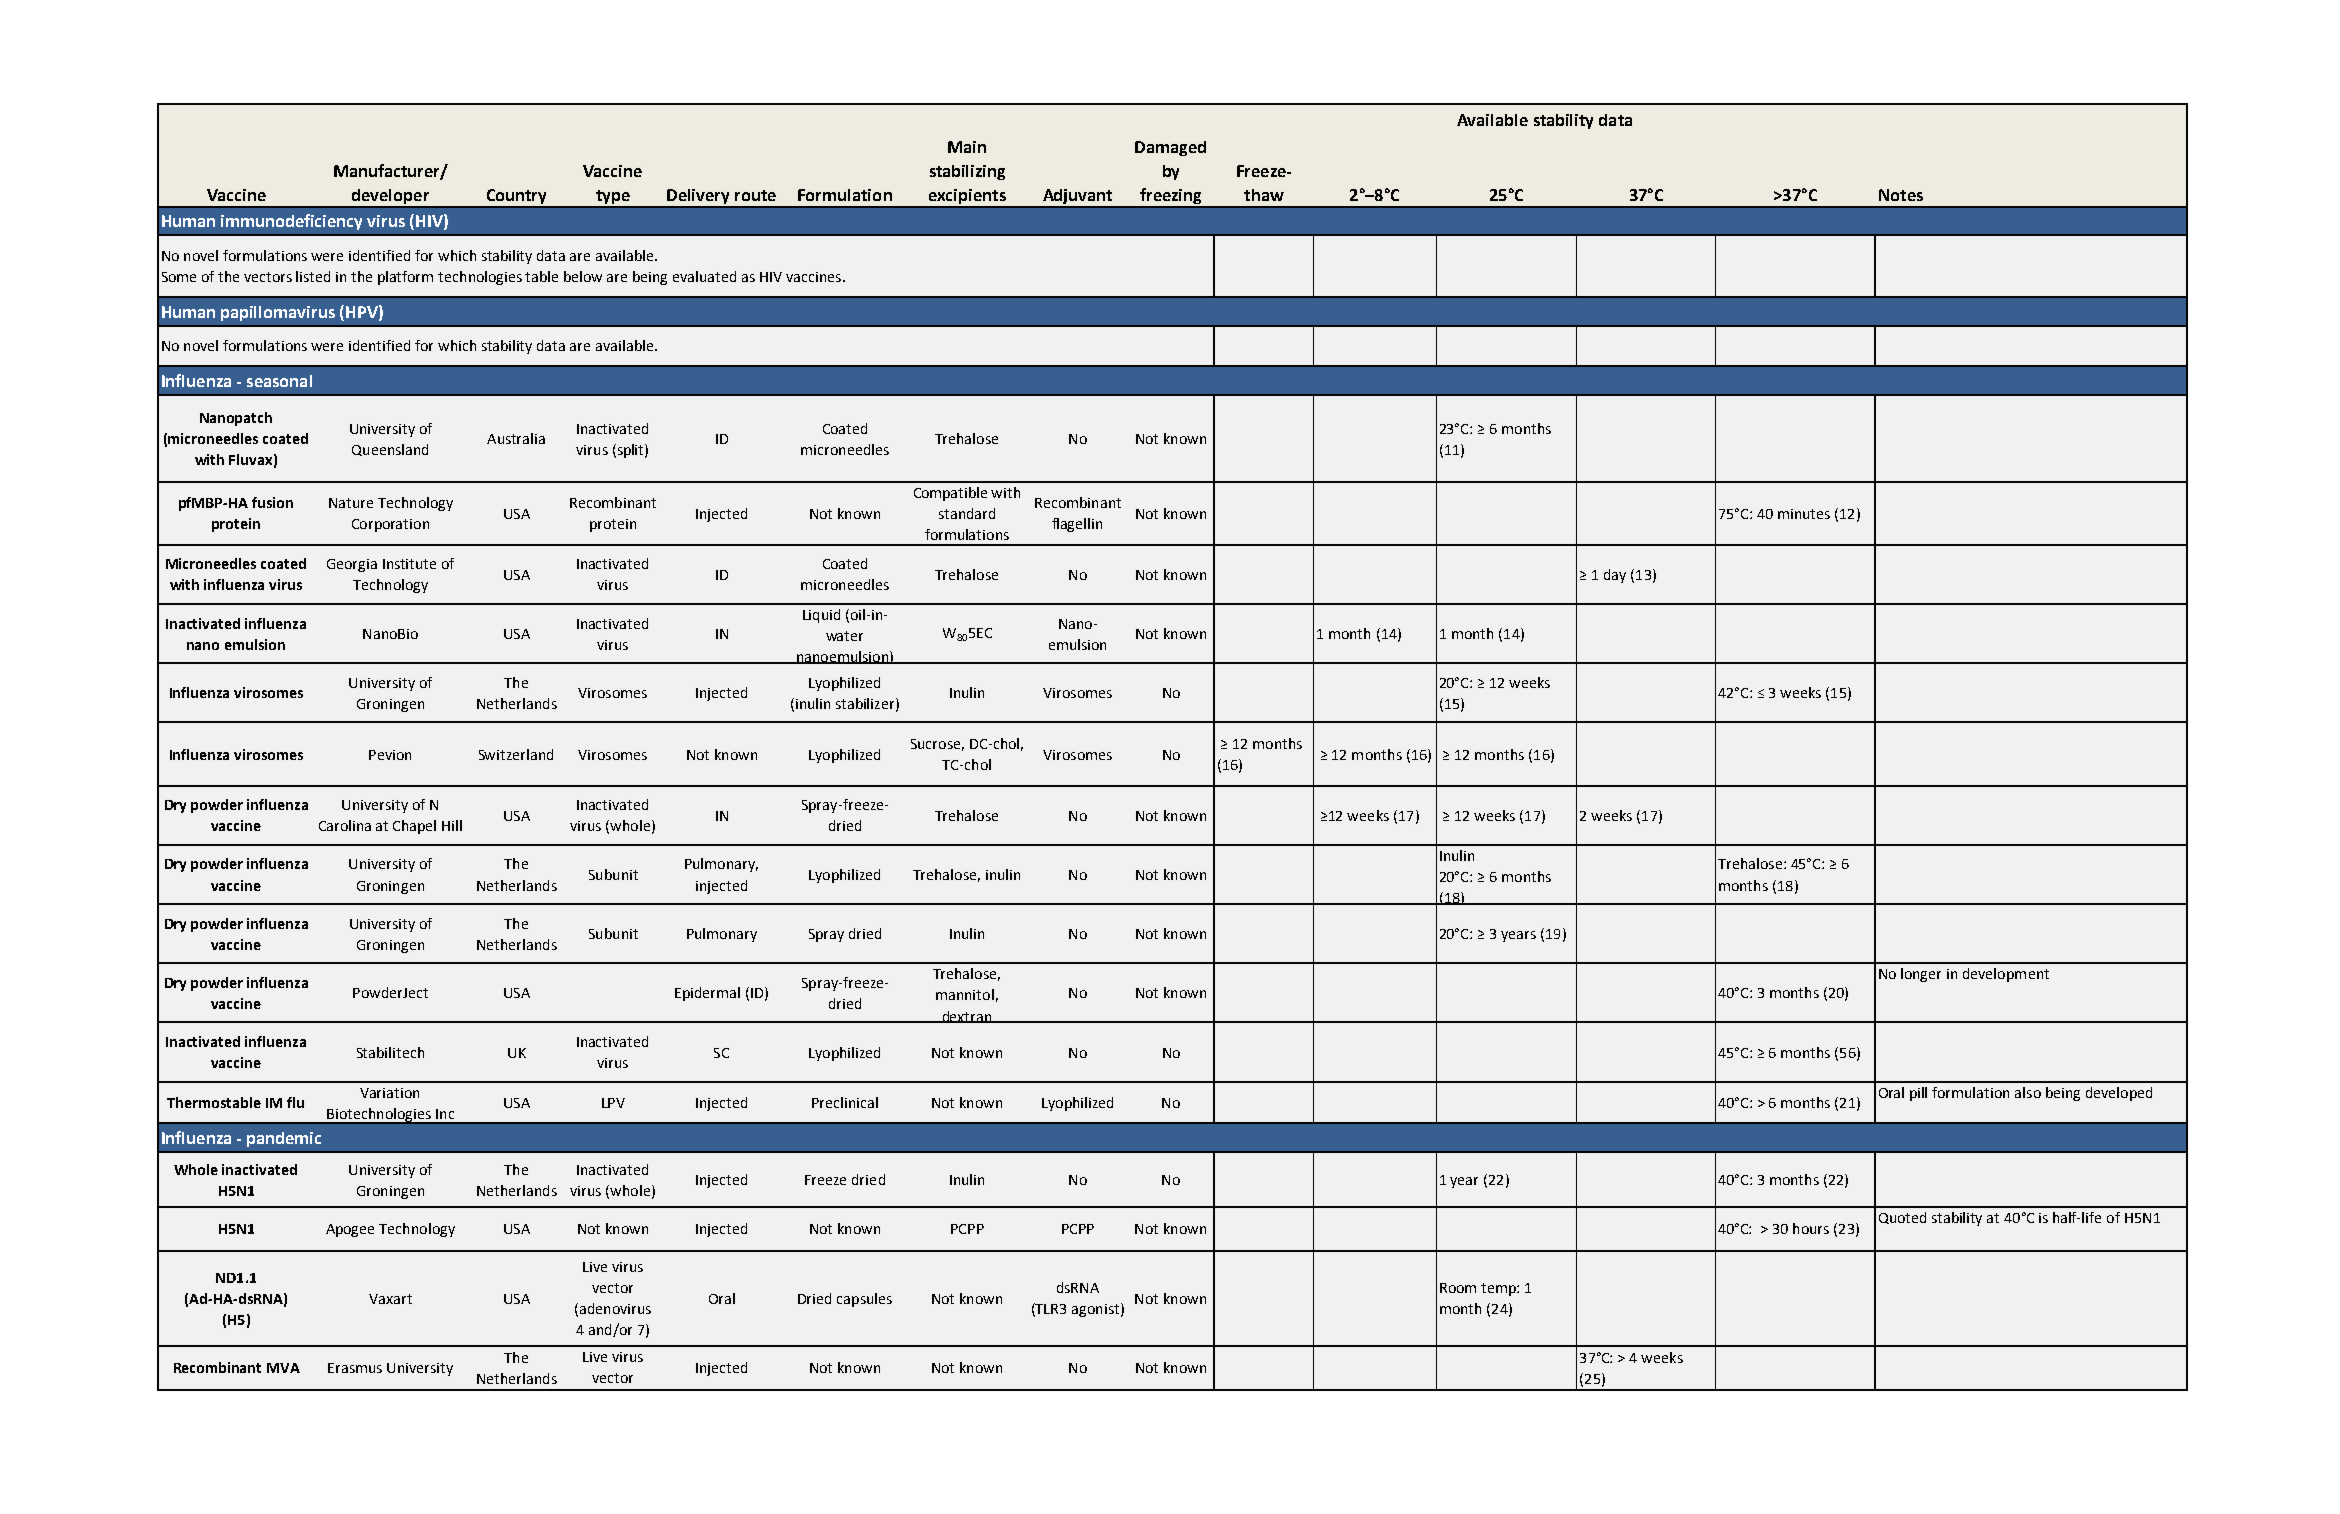 Image resolution: width=2340 pixels, height=1514 pixels. Describe the element at coordinates (1901, 195) in the screenshot. I see `Notes` at that location.
